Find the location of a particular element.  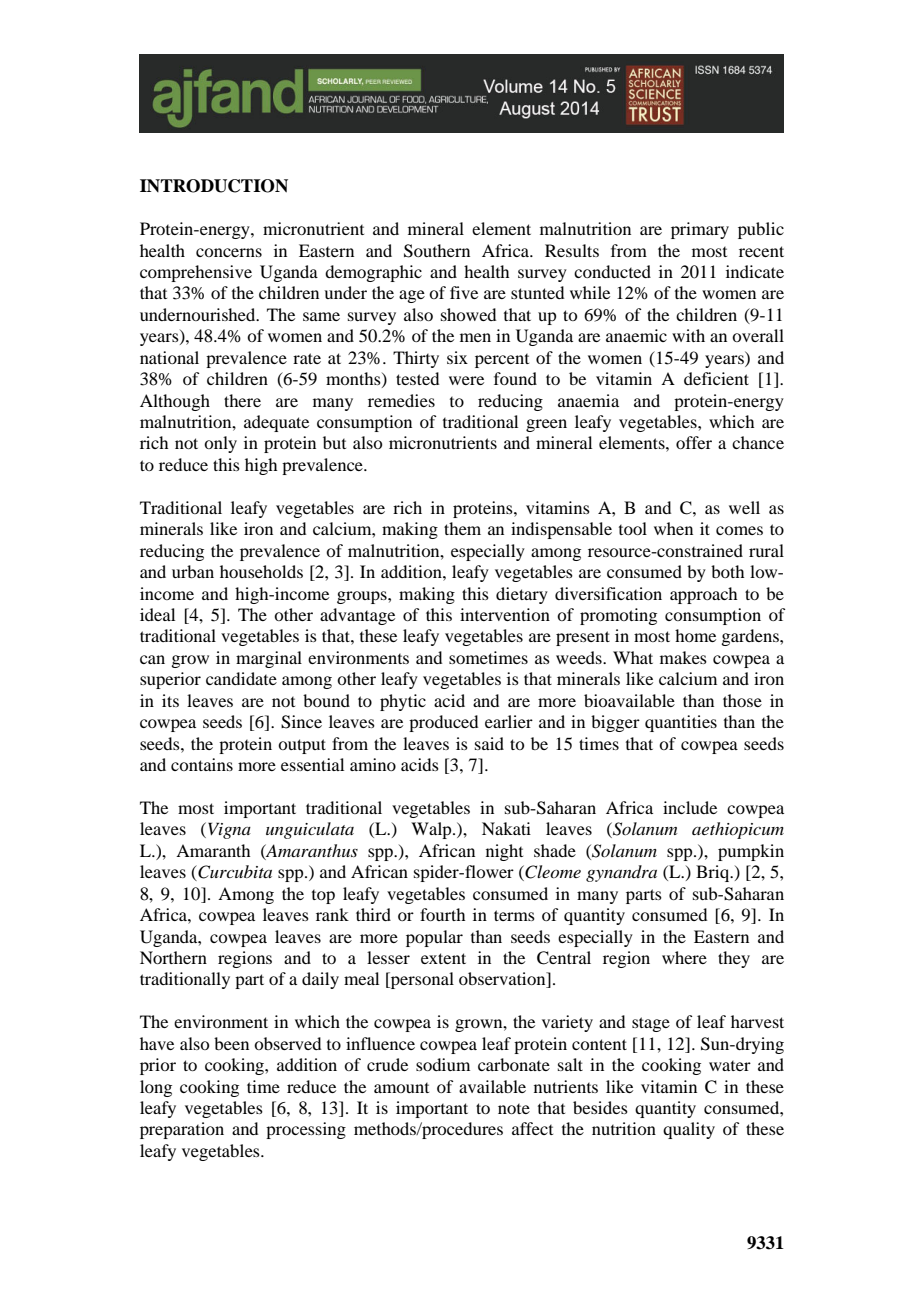

candidate is located at coordinates (241, 678).
